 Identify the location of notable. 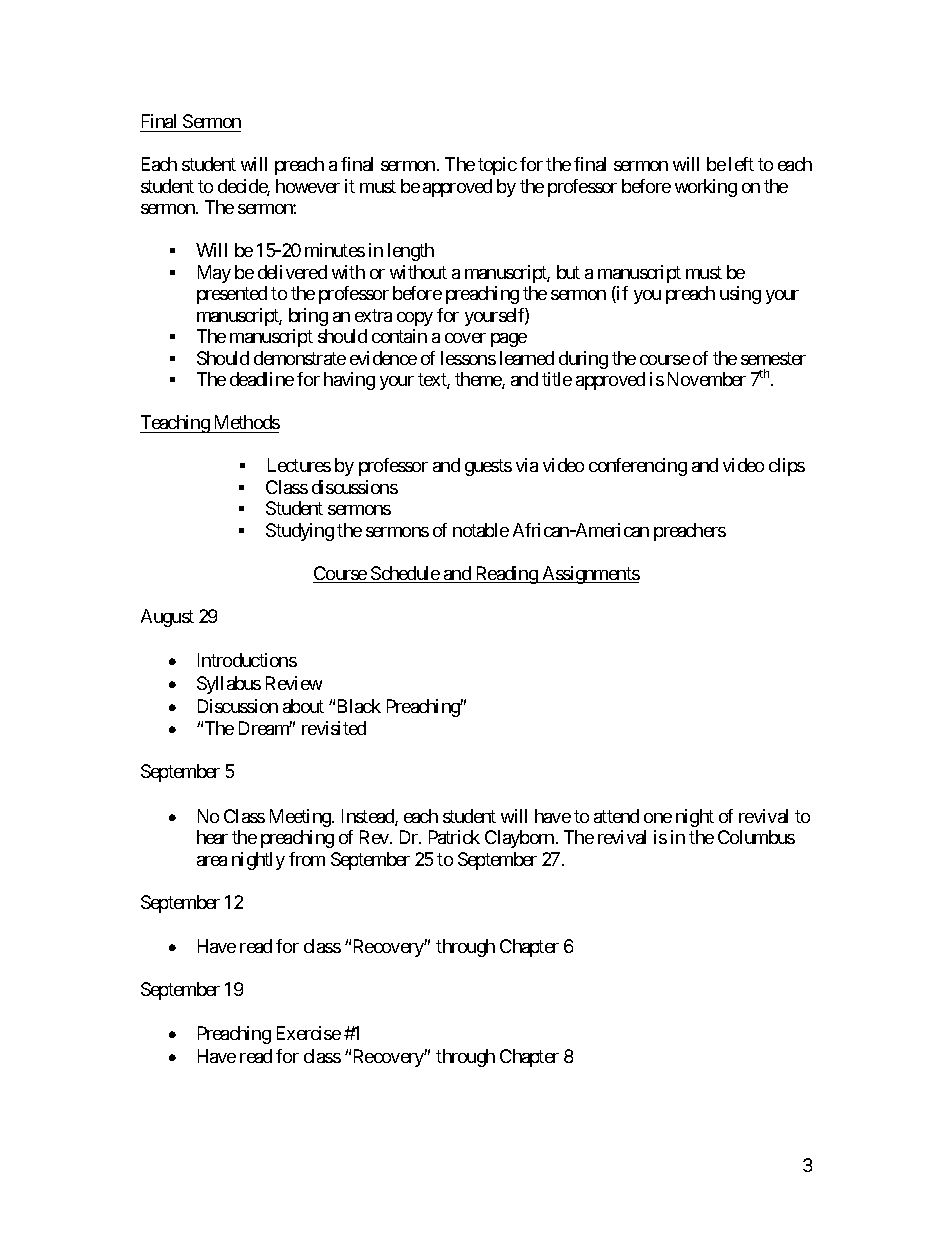
(481, 530).
